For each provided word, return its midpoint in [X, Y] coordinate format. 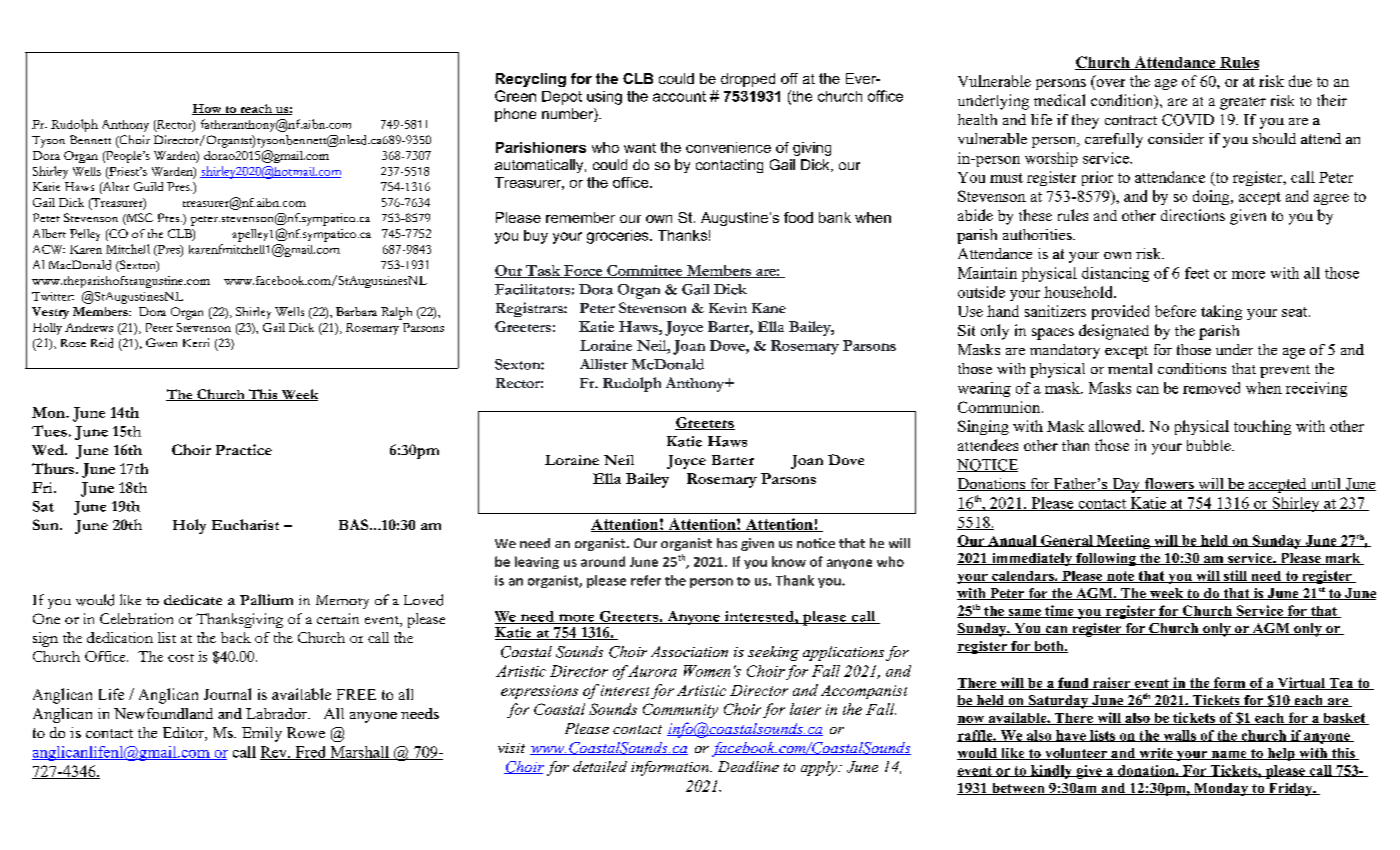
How [208, 109]
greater [1243, 103]
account [679, 96]
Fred [310, 753]
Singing [983, 427]
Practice [244, 449]
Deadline [748, 766]
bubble [1210, 445]
